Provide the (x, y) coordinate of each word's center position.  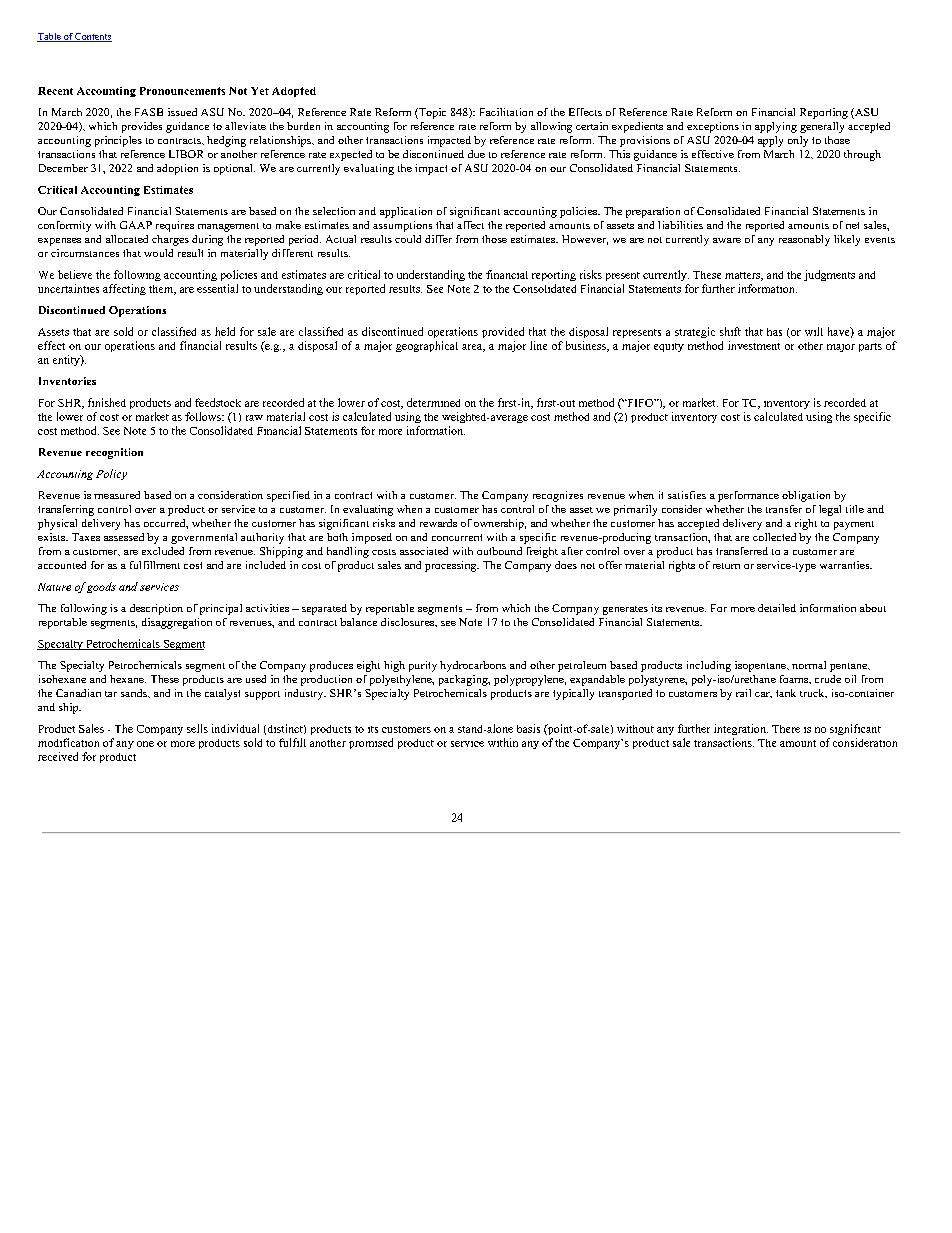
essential (217, 288)
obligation (806, 496)
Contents (93, 37)
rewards (438, 523)
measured (117, 495)
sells (197, 728)
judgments (829, 275)
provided (503, 332)
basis (528, 728)
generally (822, 127)
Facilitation (506, 112)
